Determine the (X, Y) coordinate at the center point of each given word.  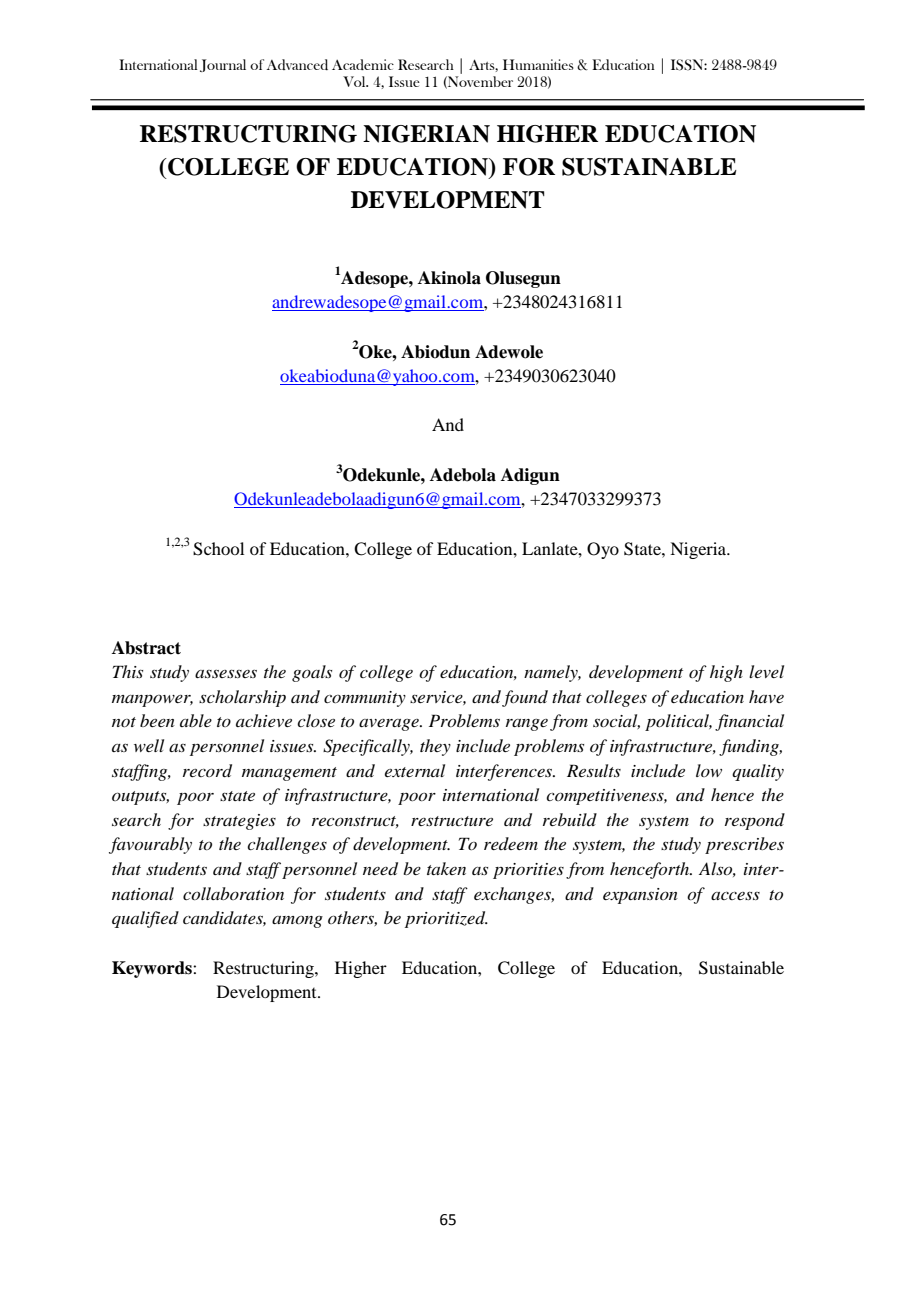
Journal (223, 65)
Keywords (153, 969)
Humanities (538, 64)
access (735, 895)
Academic (363, 64)
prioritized (446, 919)
